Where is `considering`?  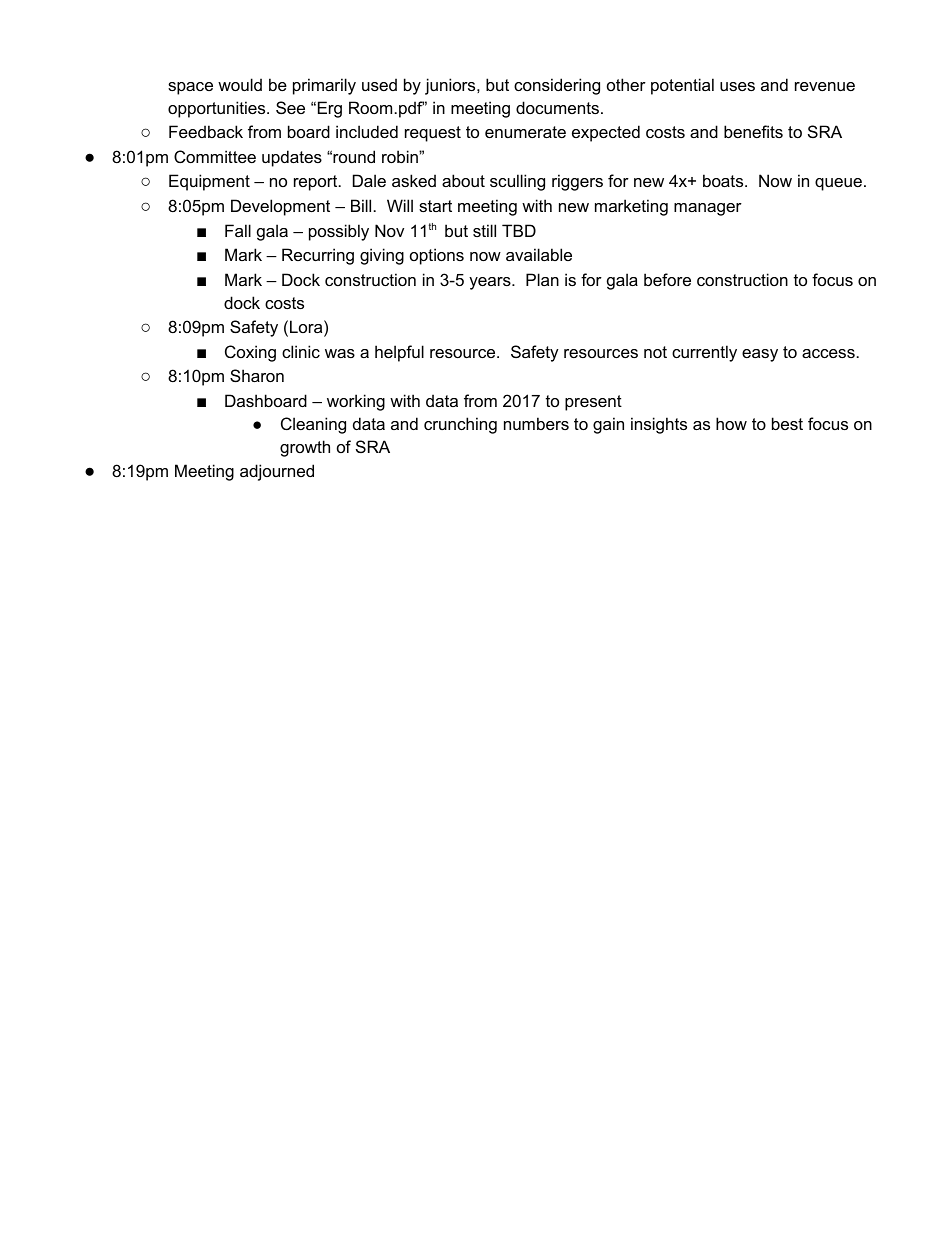
considering is located at coordinates (557, 86).
